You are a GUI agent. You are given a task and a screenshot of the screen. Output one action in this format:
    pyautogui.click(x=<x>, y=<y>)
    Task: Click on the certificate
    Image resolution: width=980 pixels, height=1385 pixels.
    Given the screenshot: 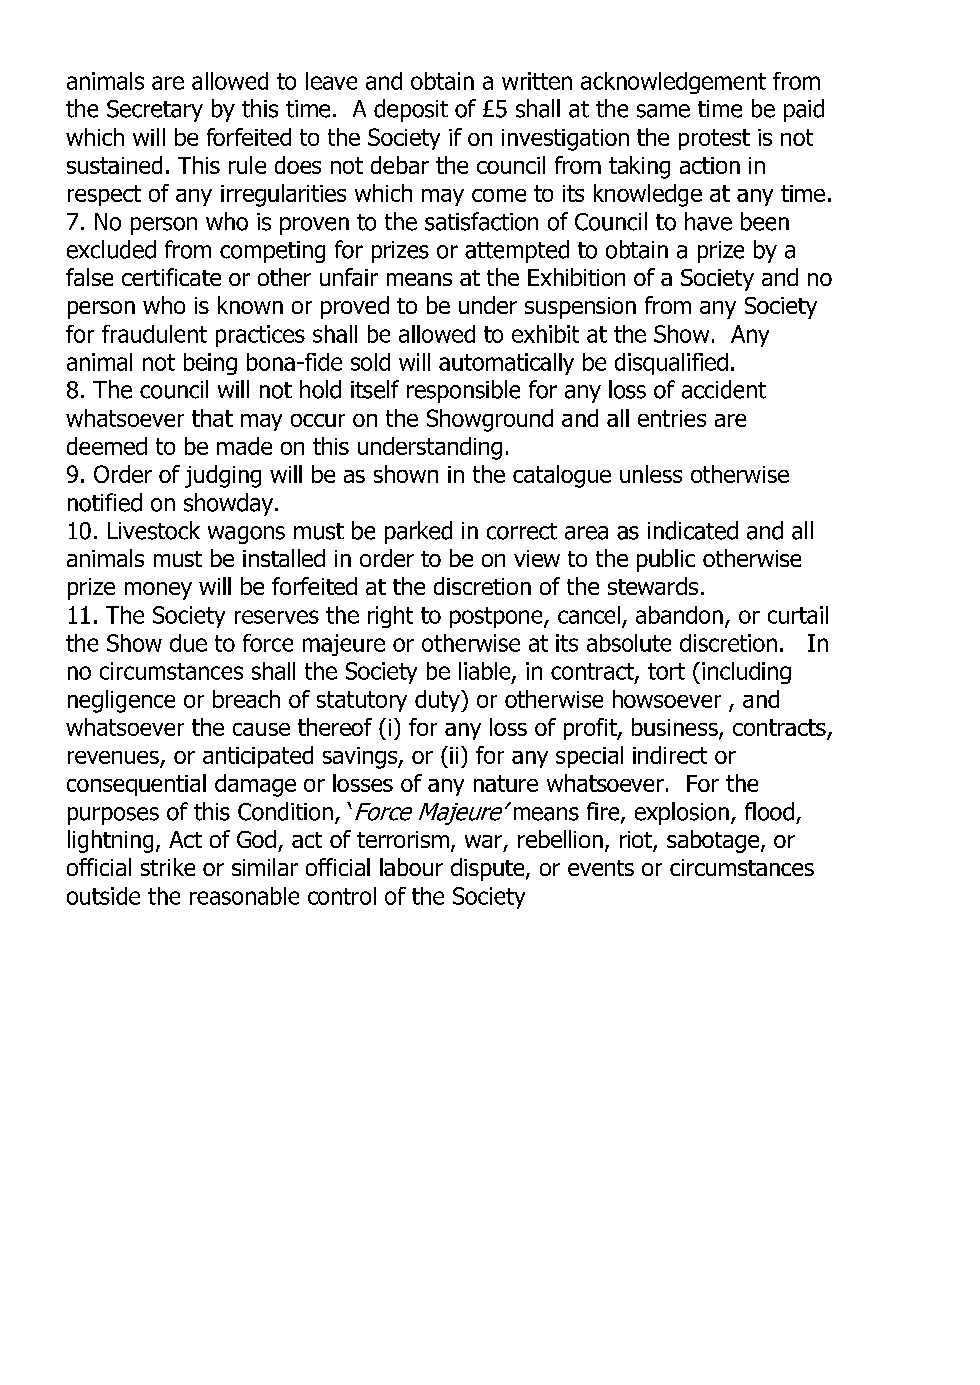 What is the action you would take?
    pyautogui.click(x=171, y=277)
